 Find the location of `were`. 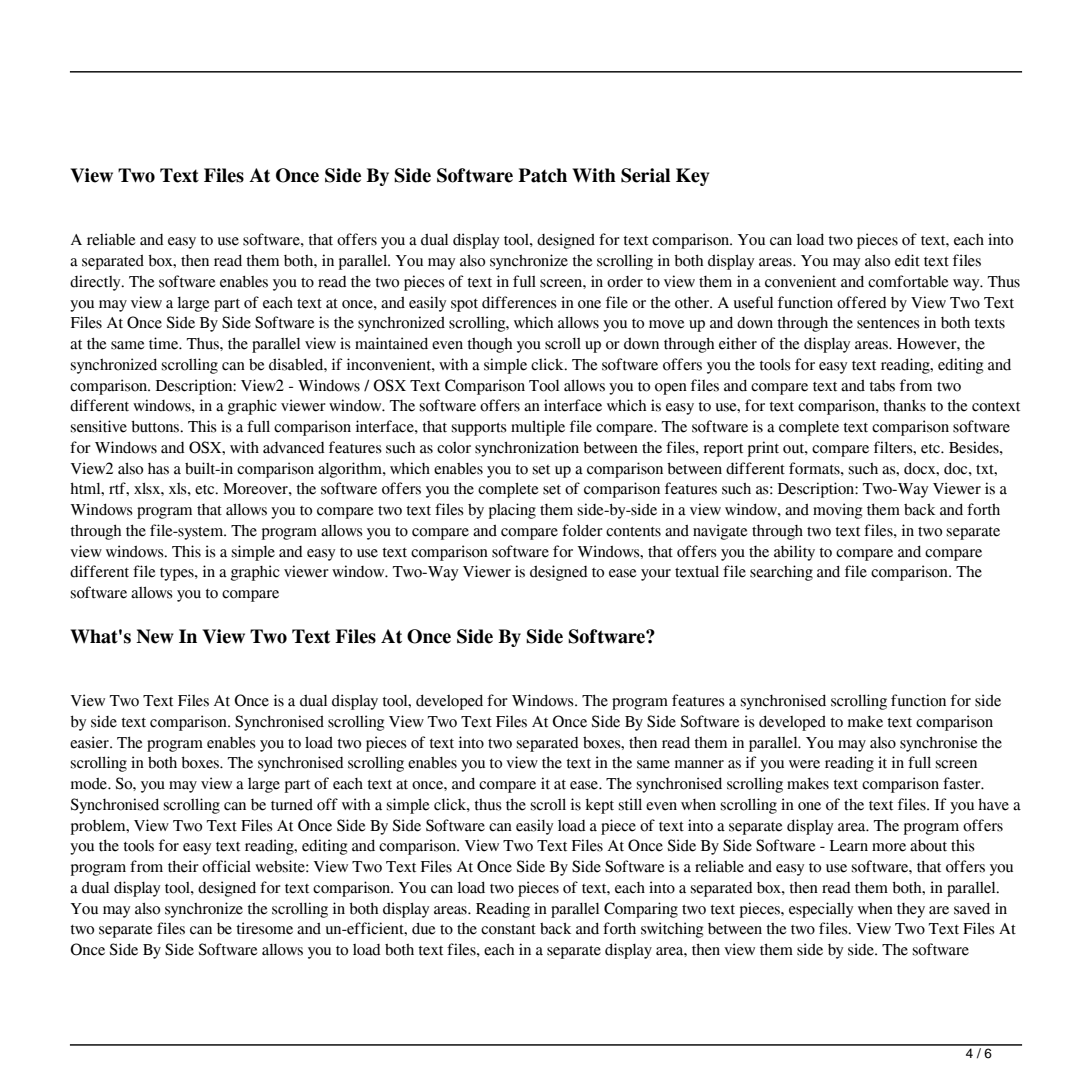

were is located at coordinates (804, 764).
